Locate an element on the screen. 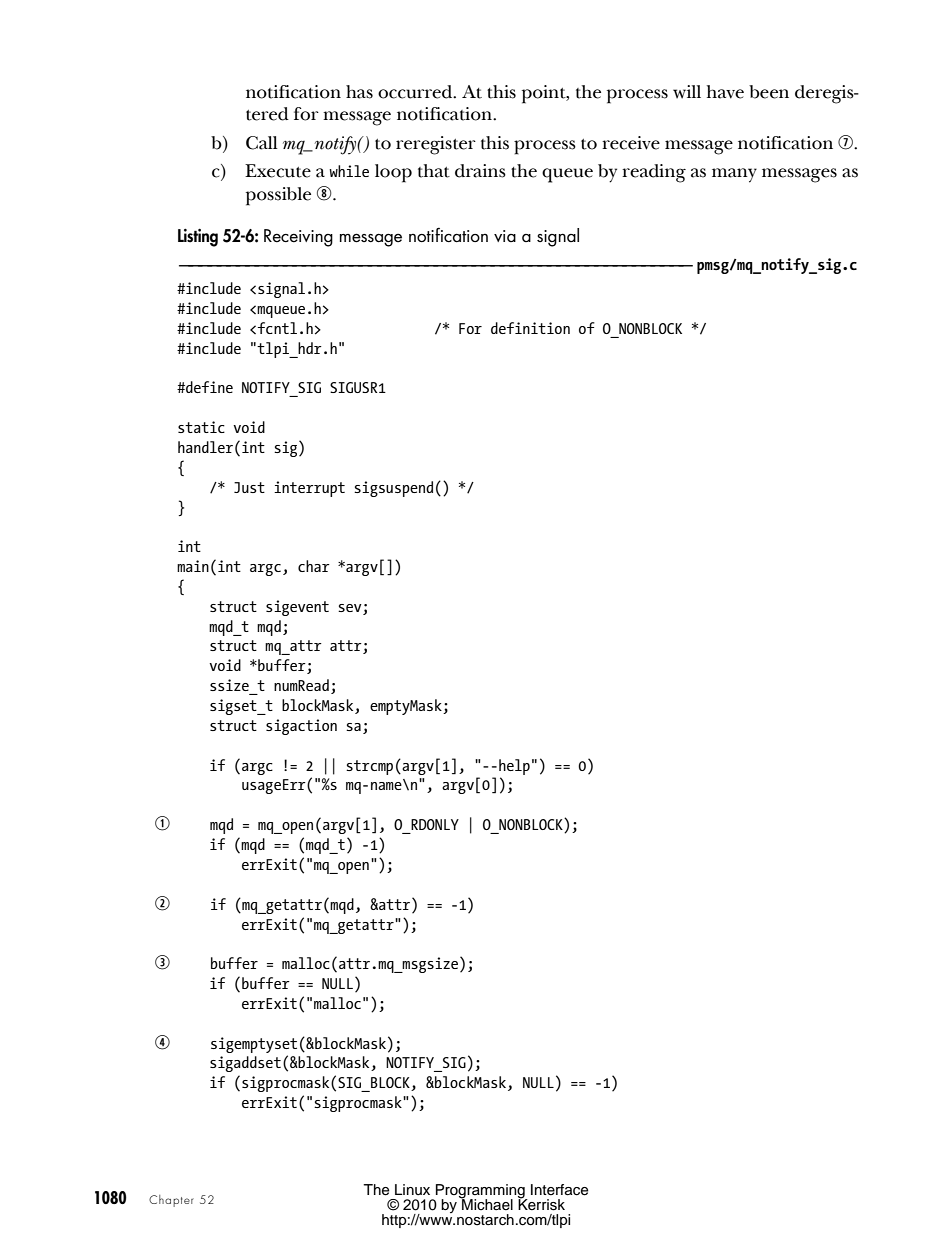  define is located at coordinates (208, 387).
